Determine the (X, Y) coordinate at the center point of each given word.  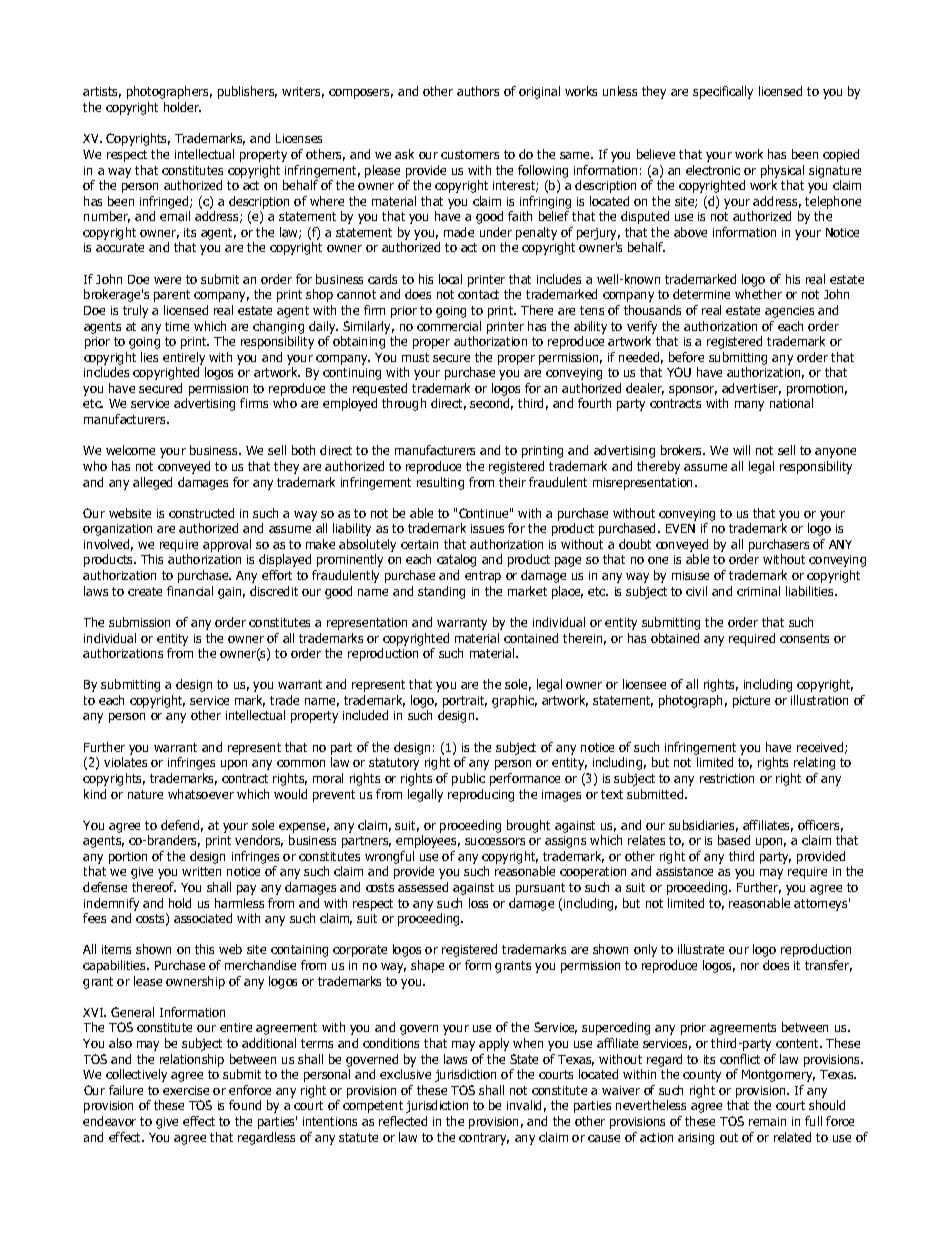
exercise (186, 1090)
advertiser (751, 389)
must (415, 357)
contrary (484, 1139)
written (201, 871)
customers (470, 154)
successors (495, 841)
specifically (723, 92)
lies (149, 357)
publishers (247, 92)
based (734, 840)
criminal (758, 591)
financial (190, 591)
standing (441, 592)
